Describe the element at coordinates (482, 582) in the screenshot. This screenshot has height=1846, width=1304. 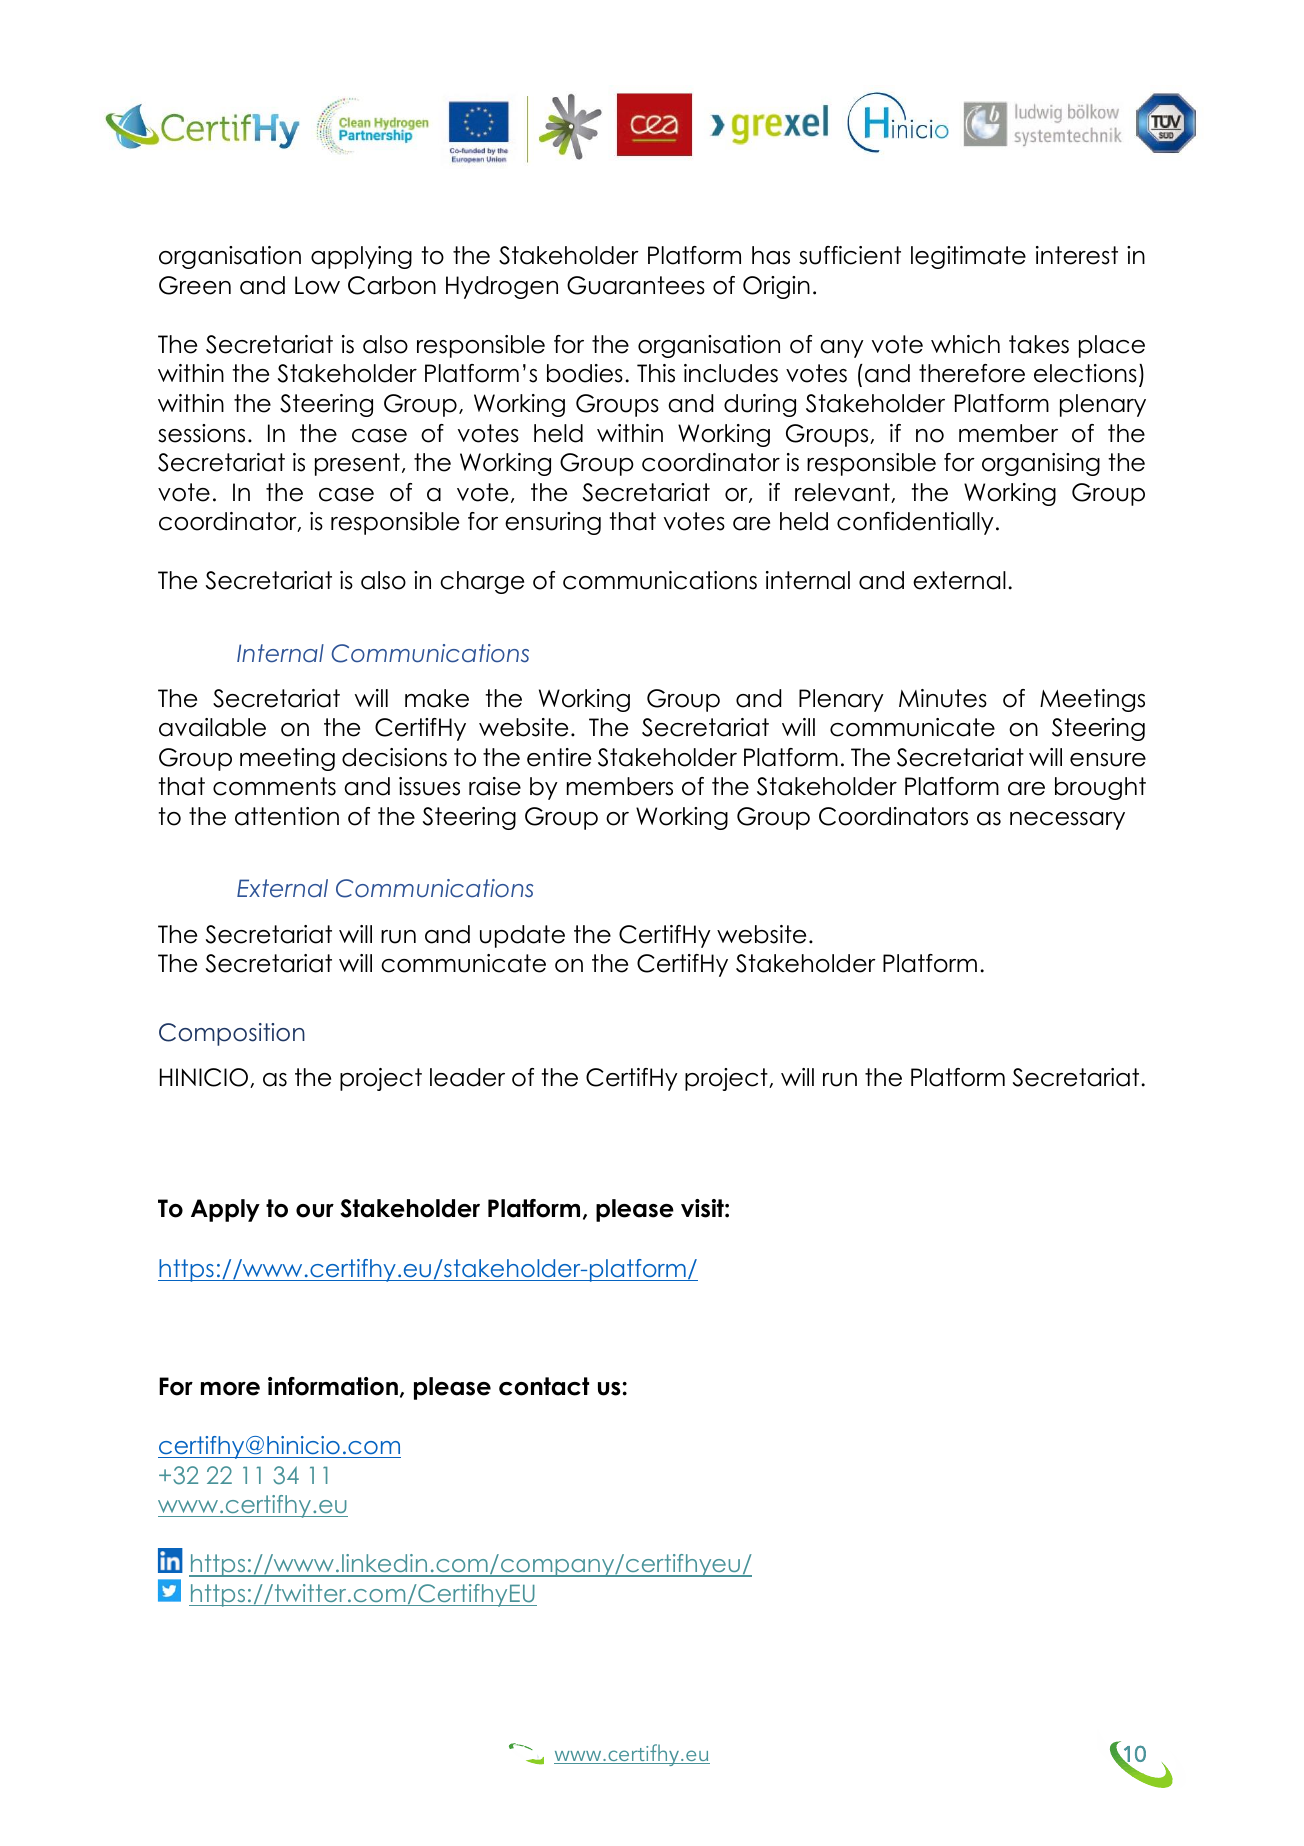
I see `charge` at that location.
